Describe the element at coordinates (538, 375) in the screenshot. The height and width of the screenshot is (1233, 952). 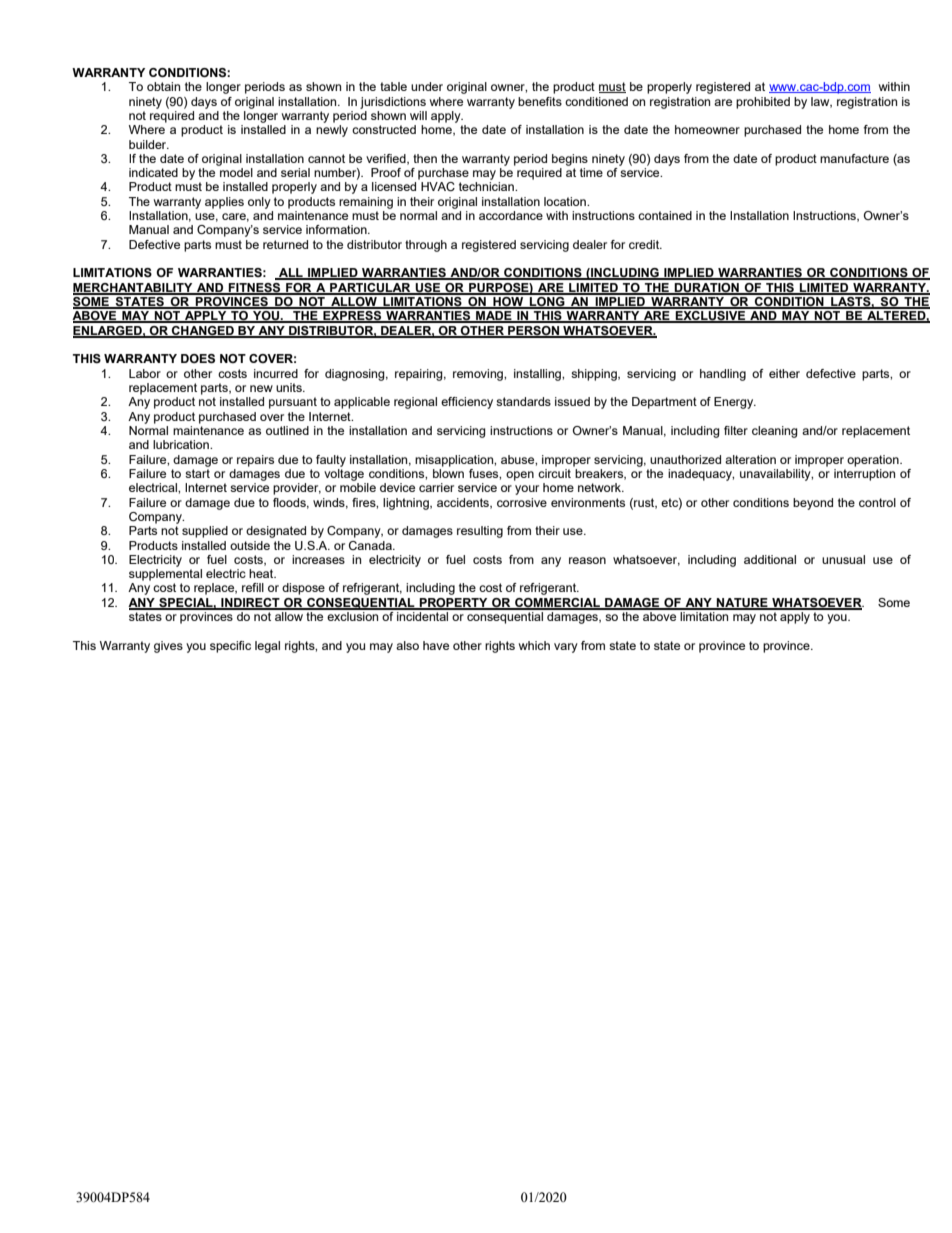
I see `installing` at that location.
